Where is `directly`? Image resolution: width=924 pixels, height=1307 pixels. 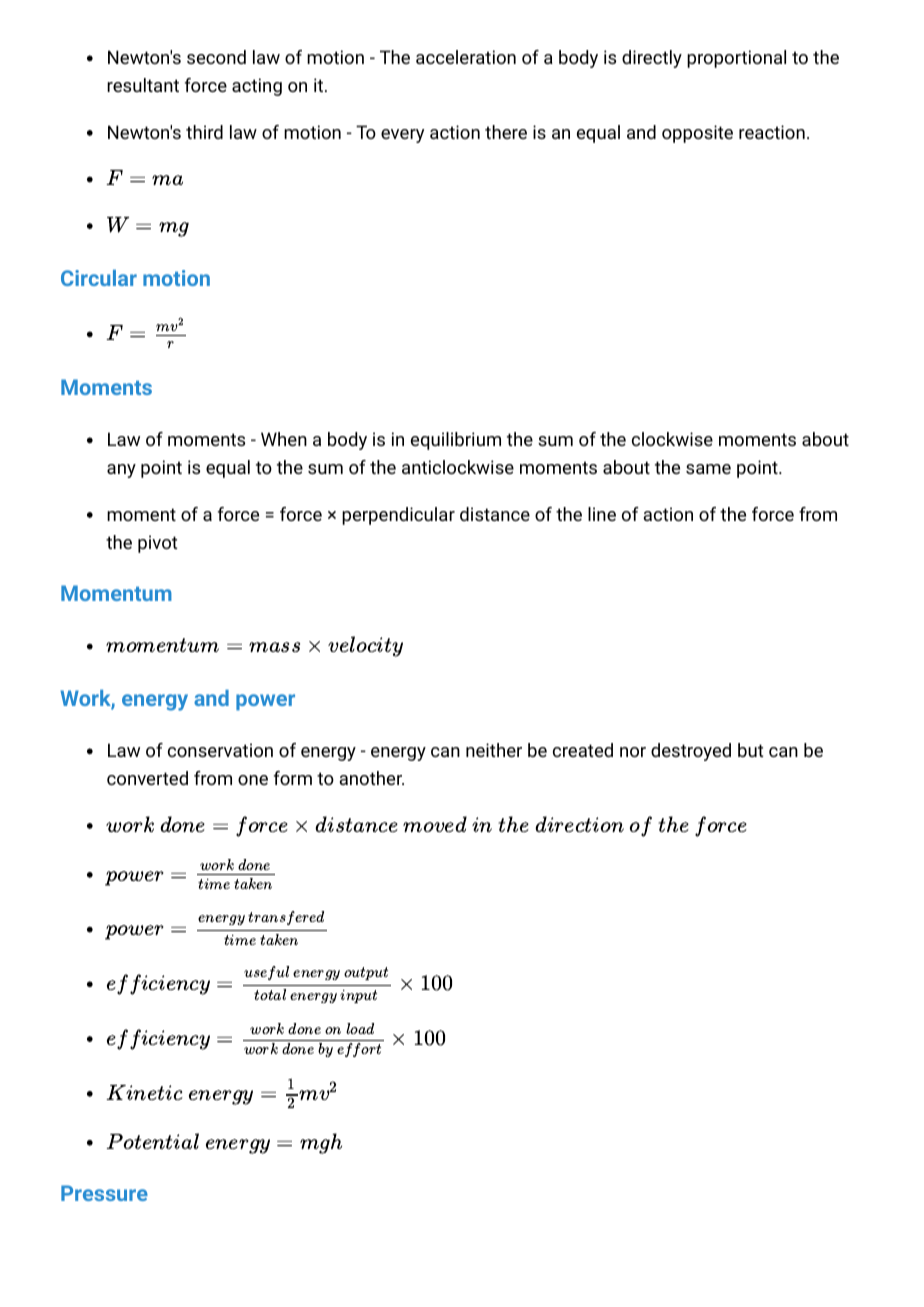 directly is located at coordinates (652, 59).
